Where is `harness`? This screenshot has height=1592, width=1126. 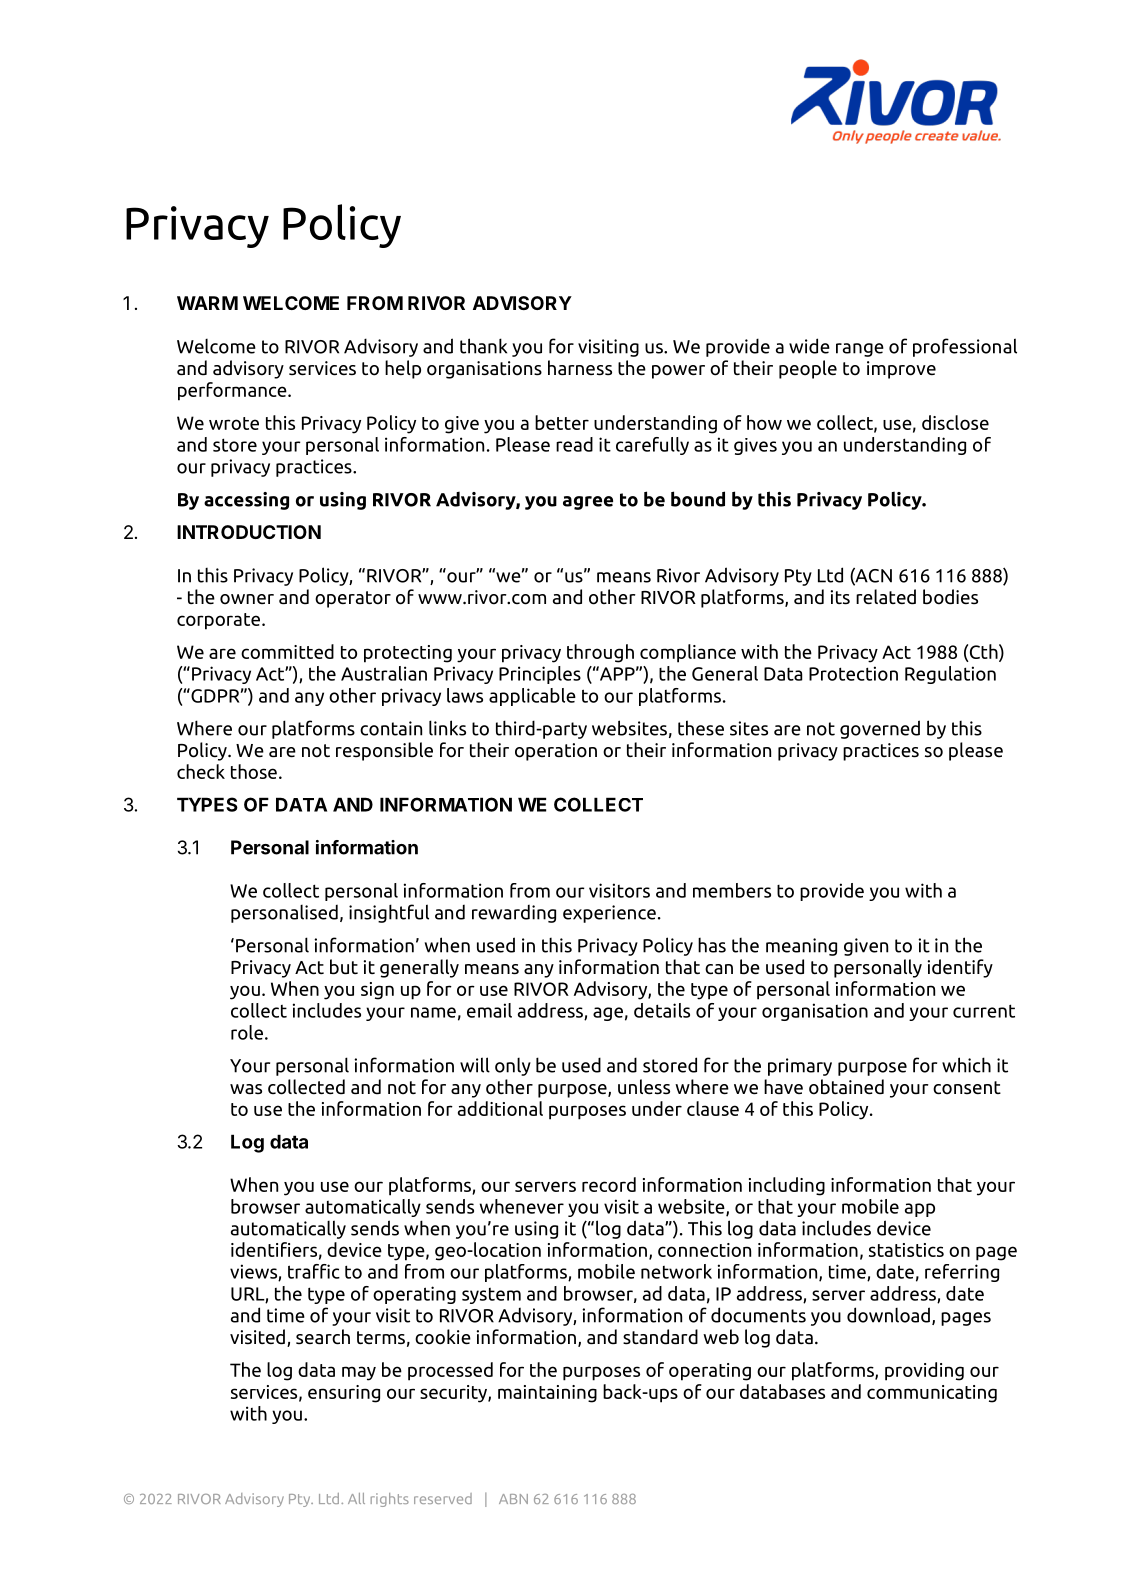 harness is located at coordinates (580, 368).
